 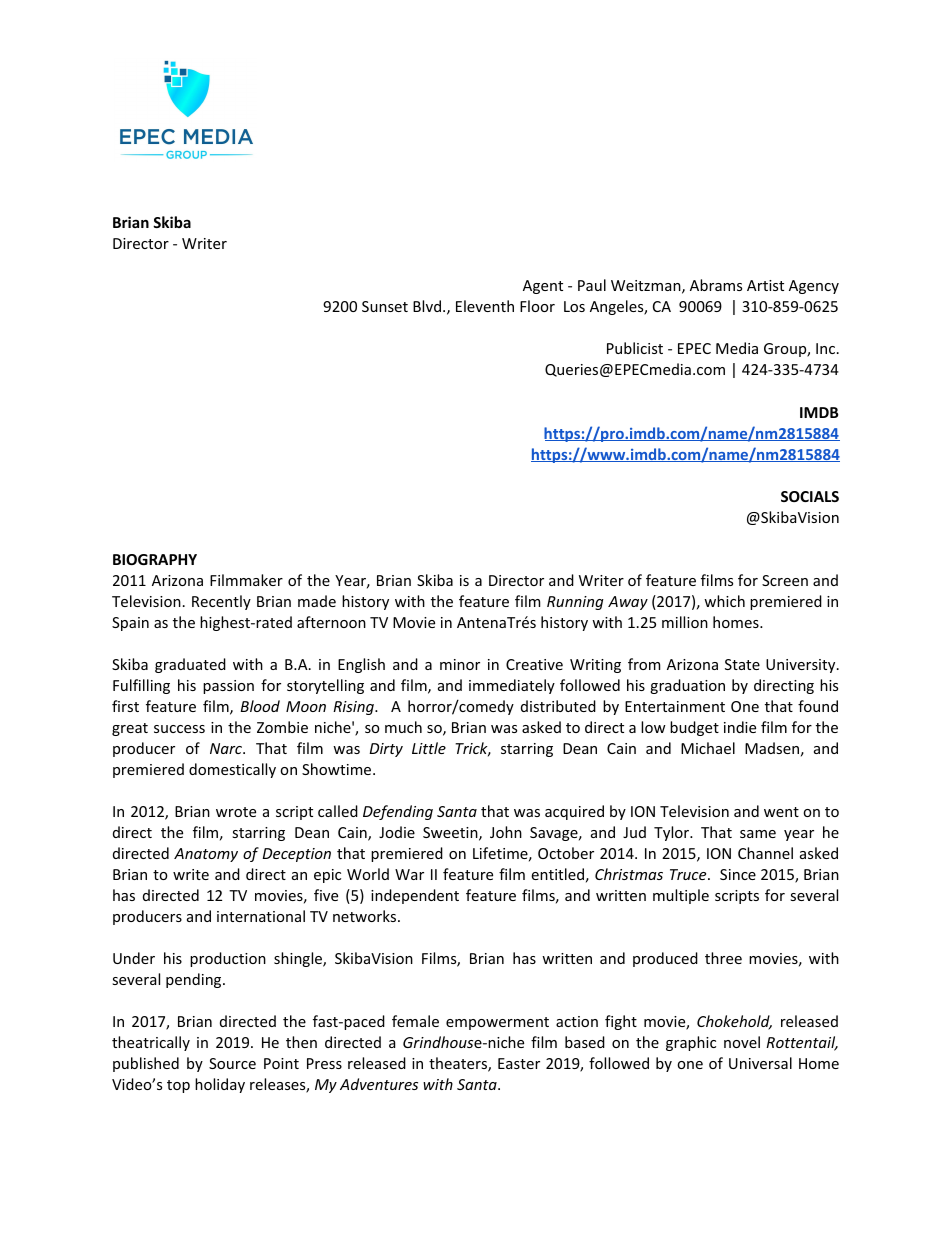 I want to click on State, so click(x=742, y=664).
